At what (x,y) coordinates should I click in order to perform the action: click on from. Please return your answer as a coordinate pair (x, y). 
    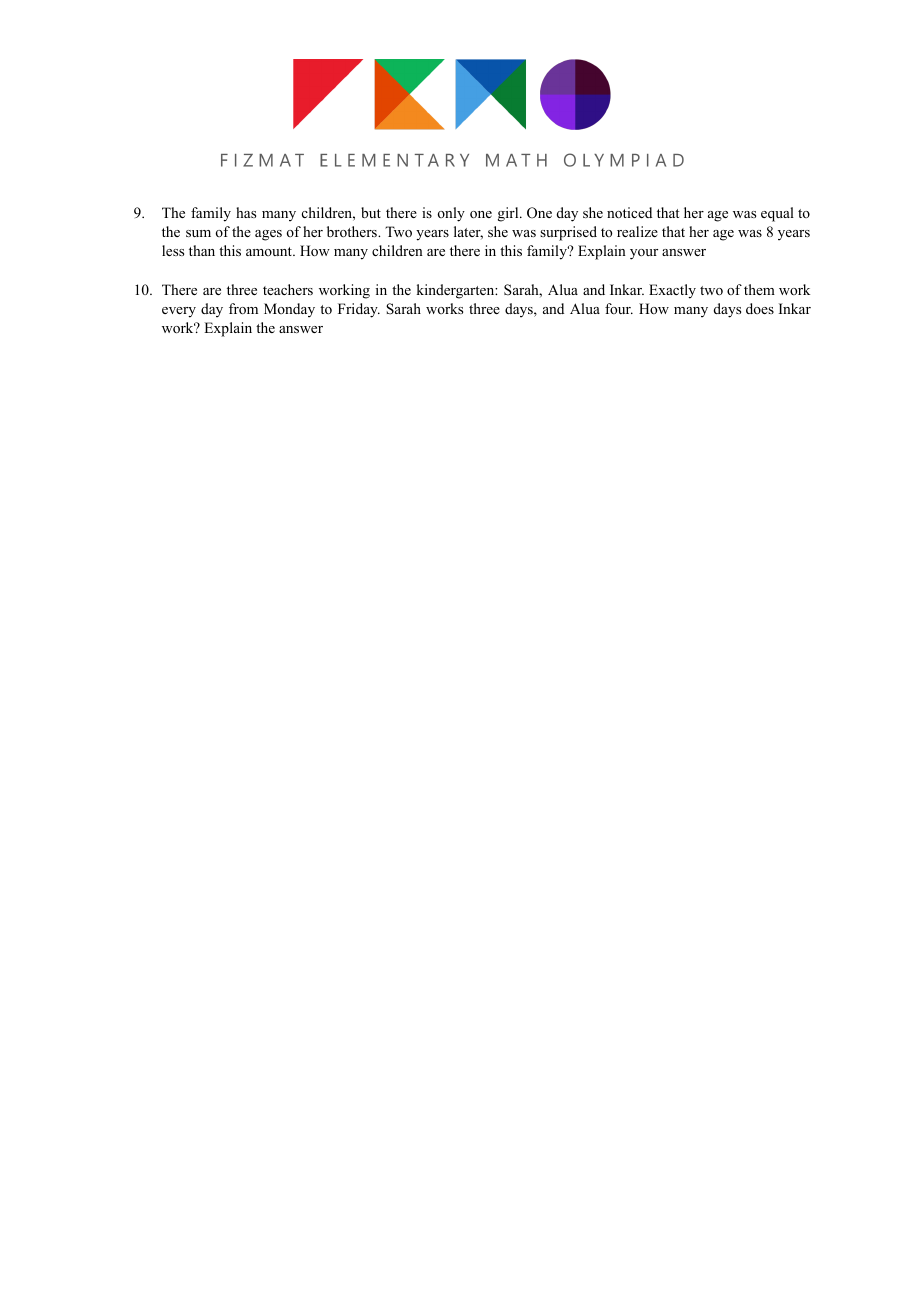
    Looking at the image, I should click on (243, 308).
